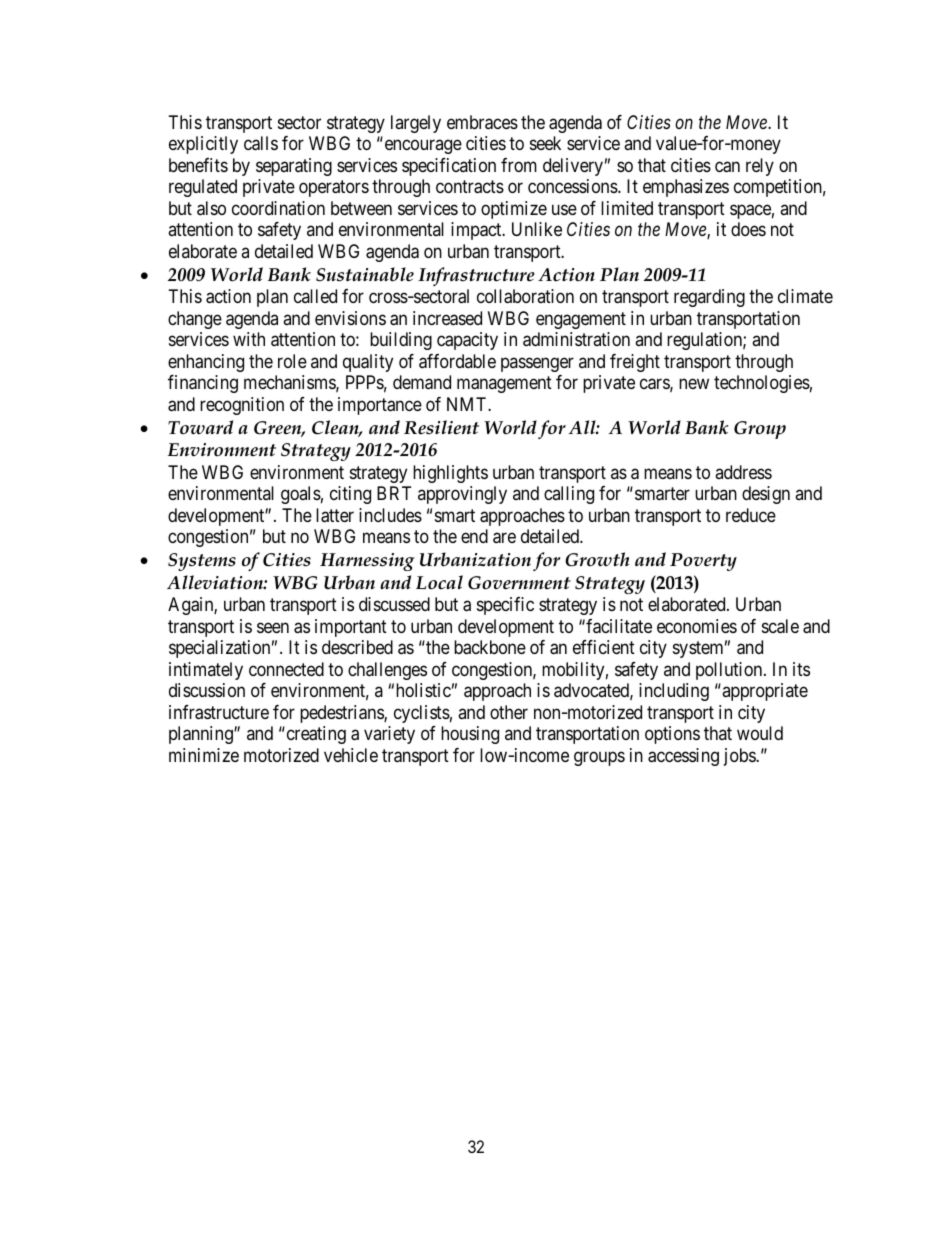 The image size is (952, 1233). I want to click on options, so click(672, 735).
